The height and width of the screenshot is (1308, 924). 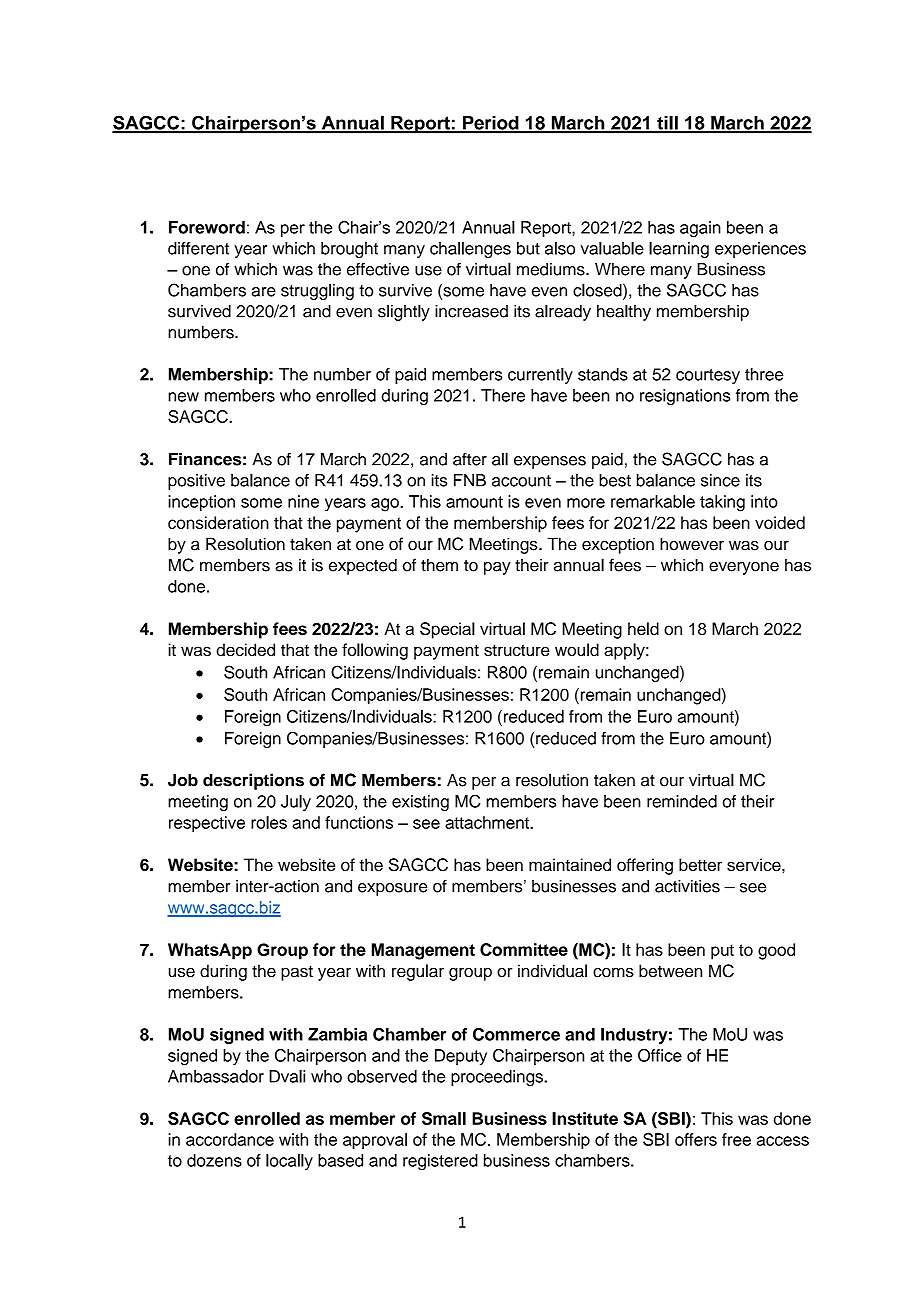 I want to click on resignations, so click(x=685, y=397).
